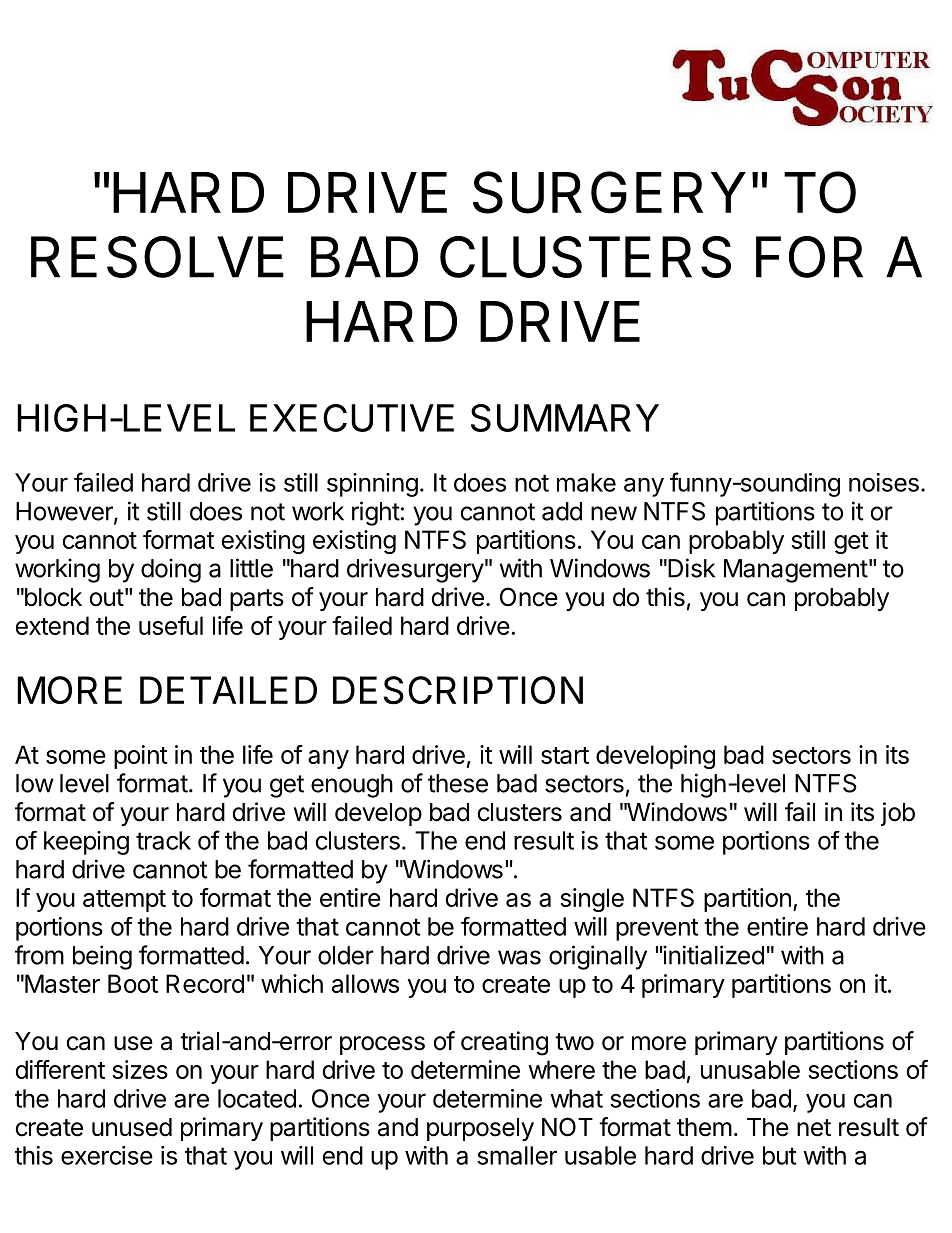 This screenshot has width=952, height=1233. I want to click on job, so click(898, 814).
